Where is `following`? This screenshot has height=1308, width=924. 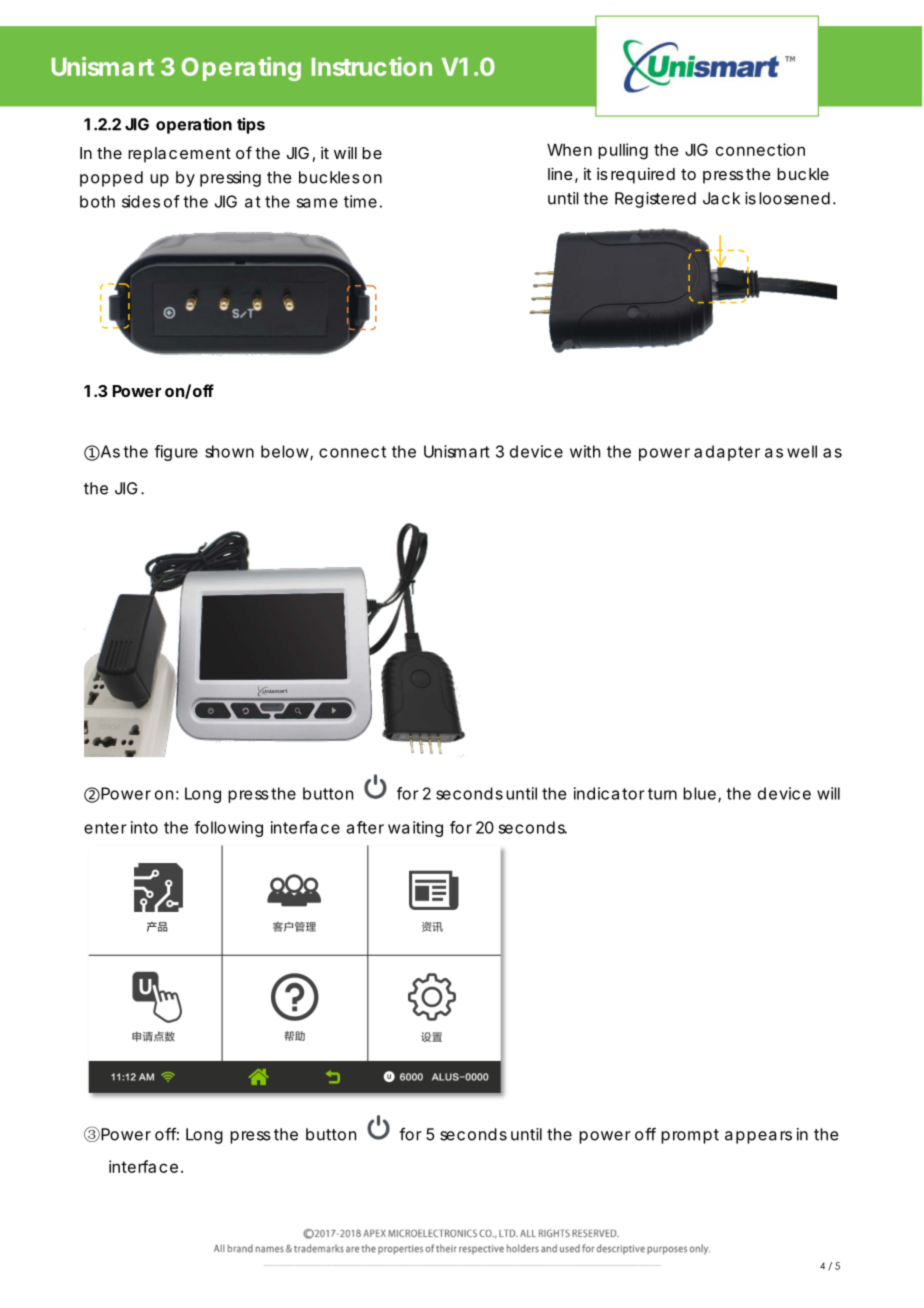
following is located at coordinates (228, 829).
